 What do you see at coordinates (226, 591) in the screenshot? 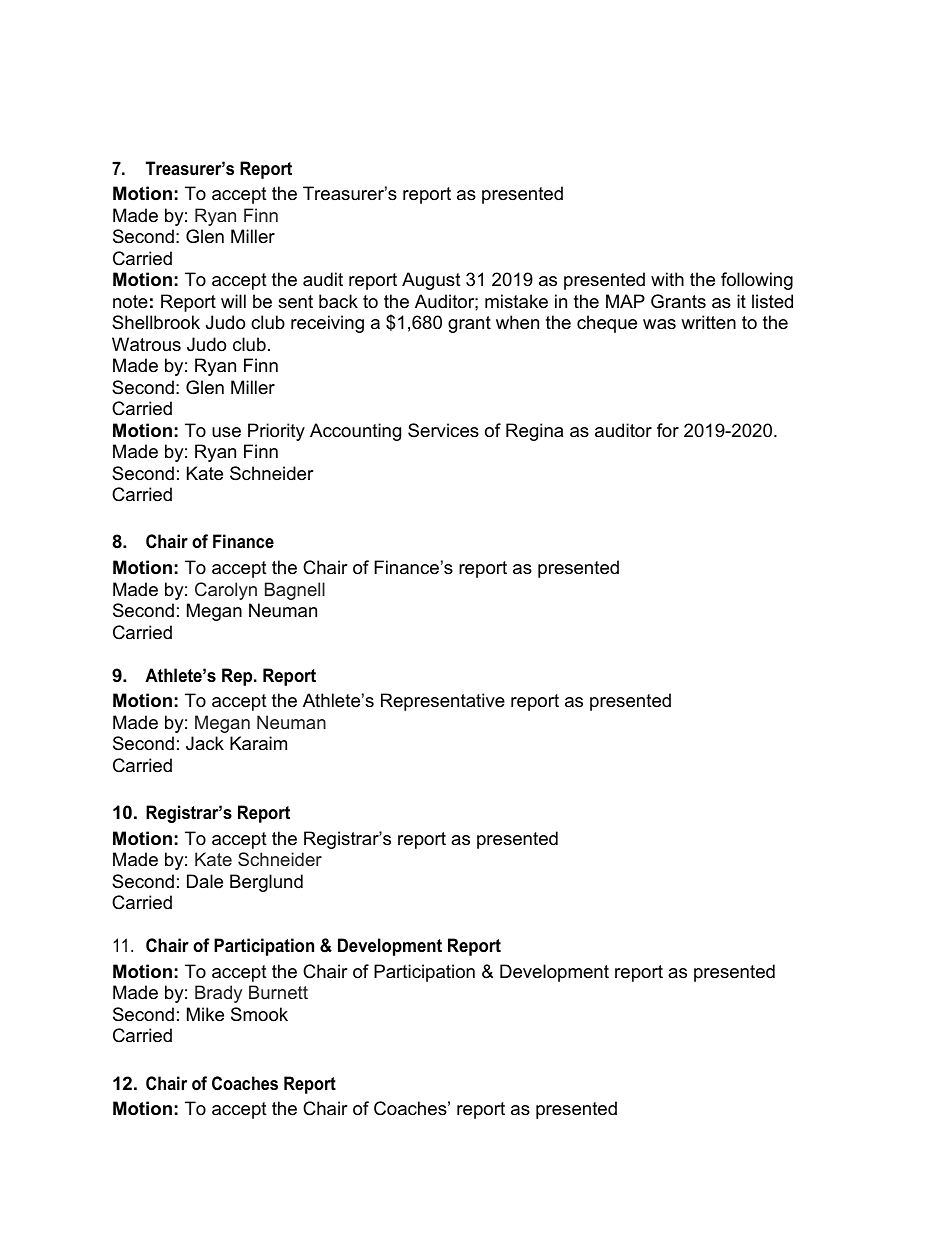
I see `Carolyn` at bounding box center [226, 591].
